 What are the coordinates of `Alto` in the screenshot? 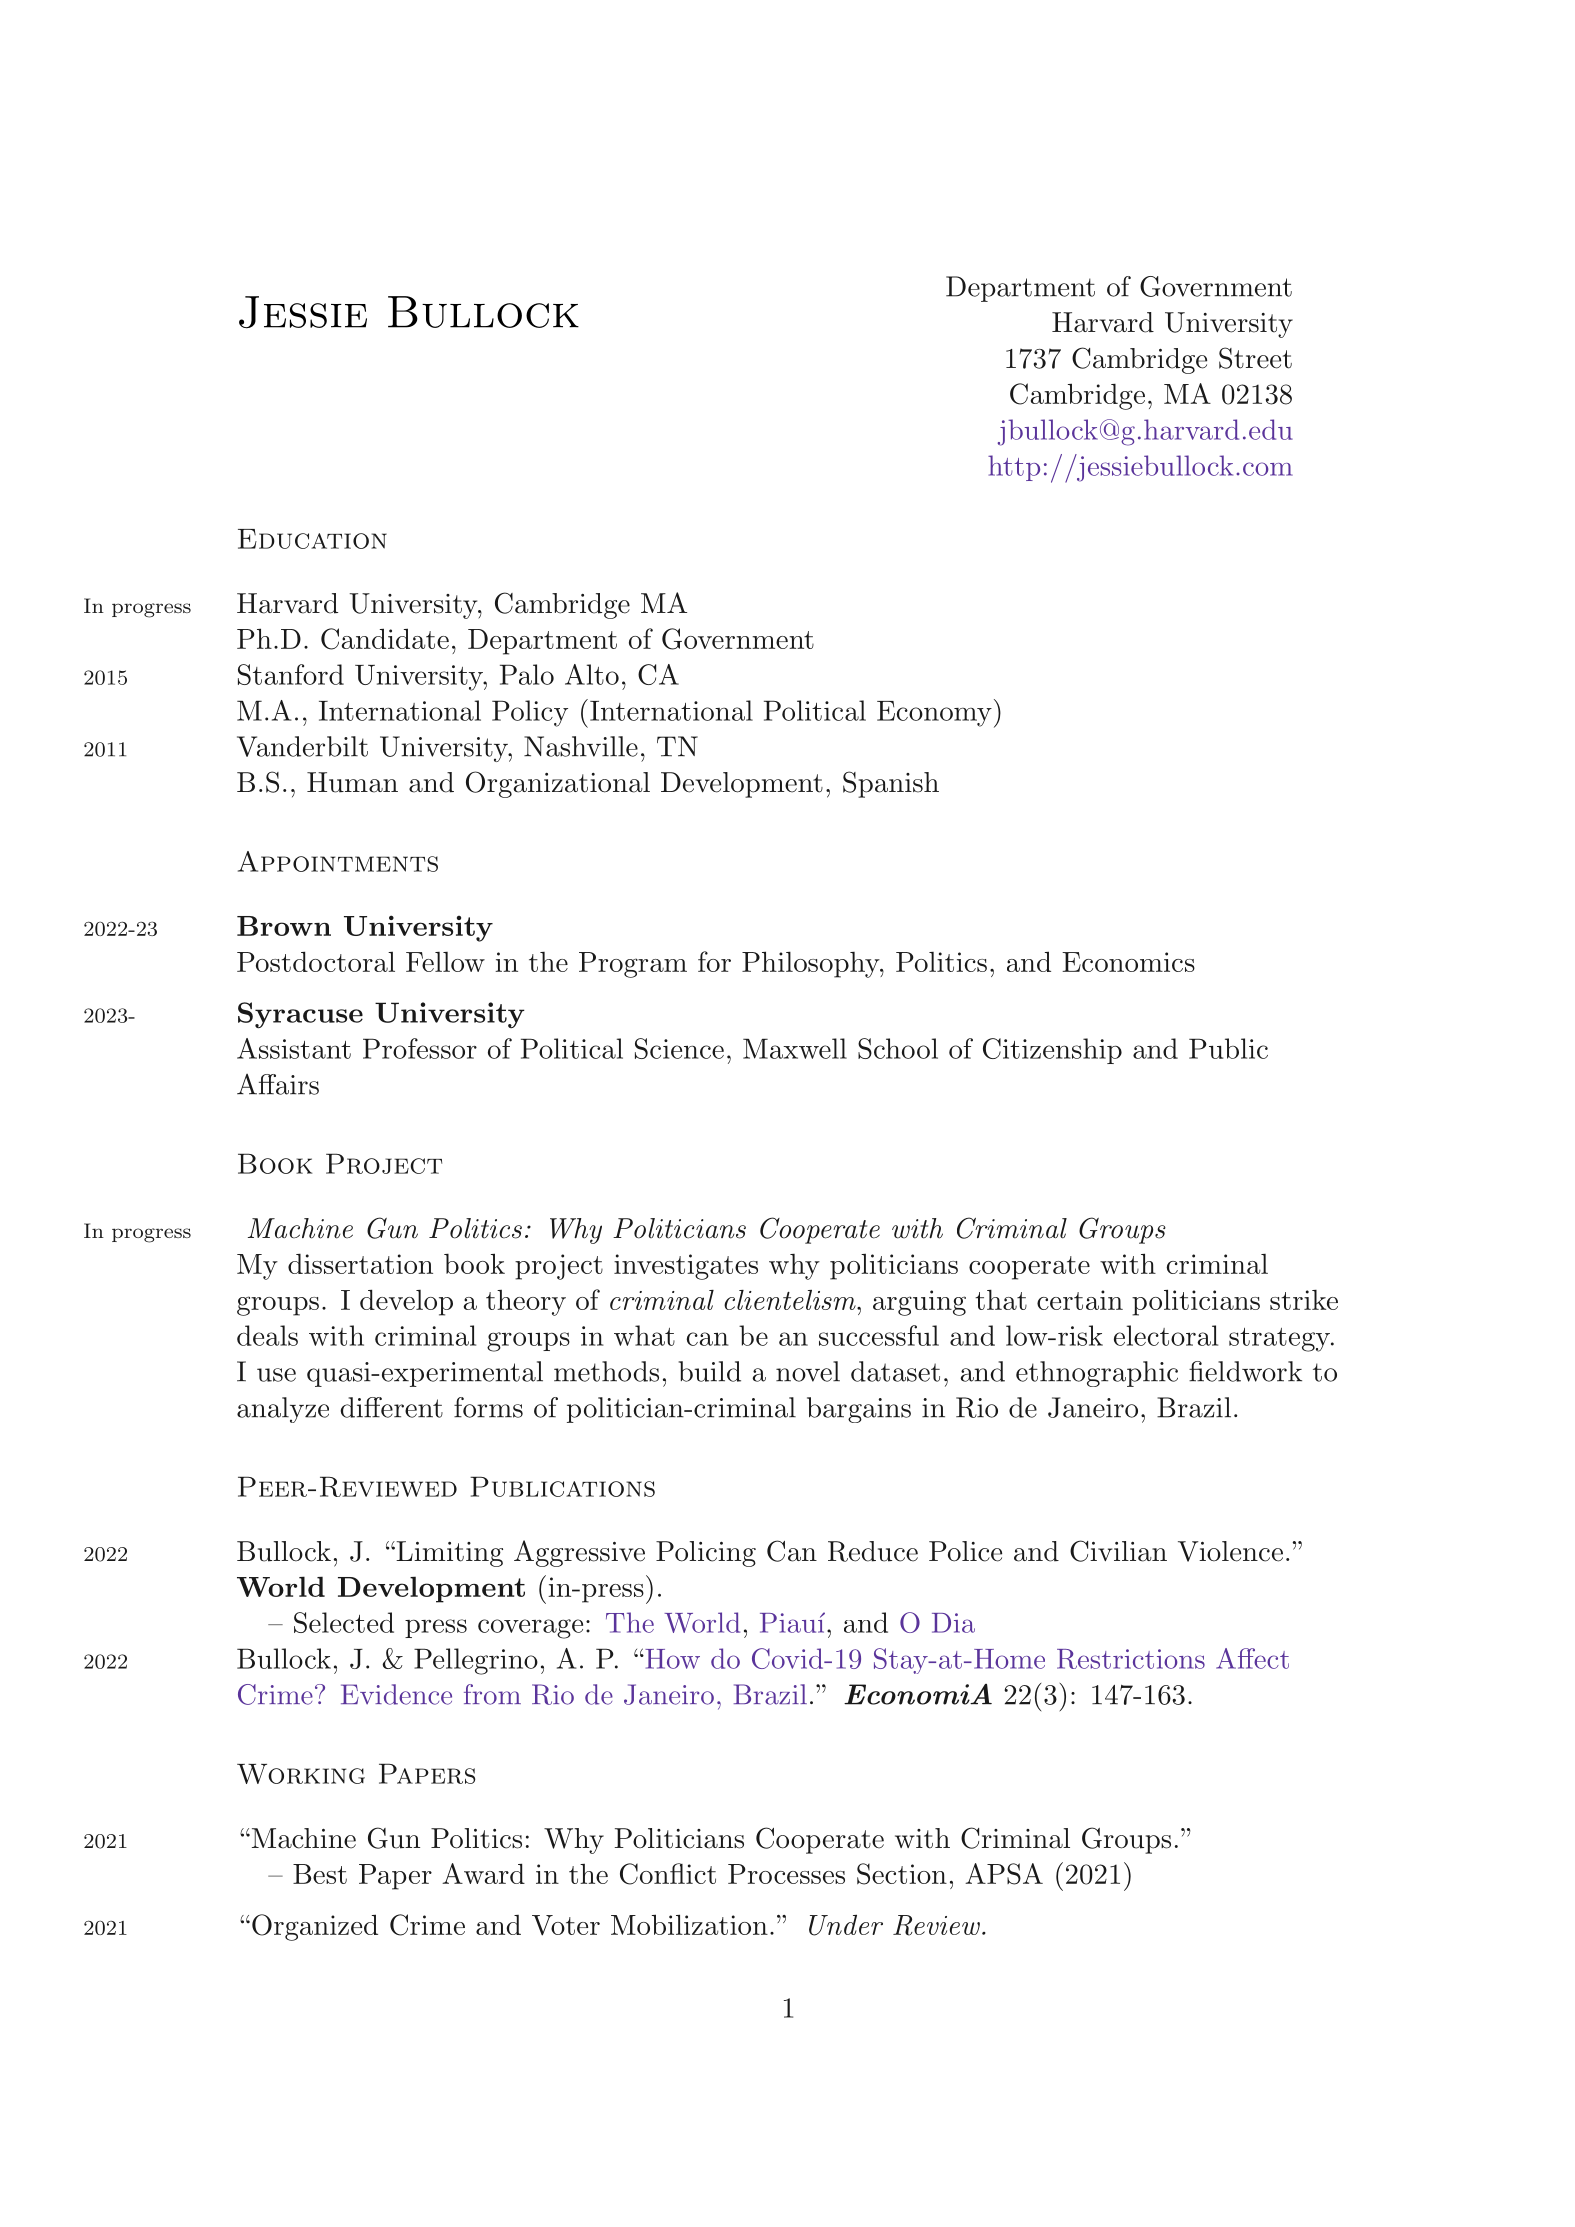 It's located at (592, 674).
